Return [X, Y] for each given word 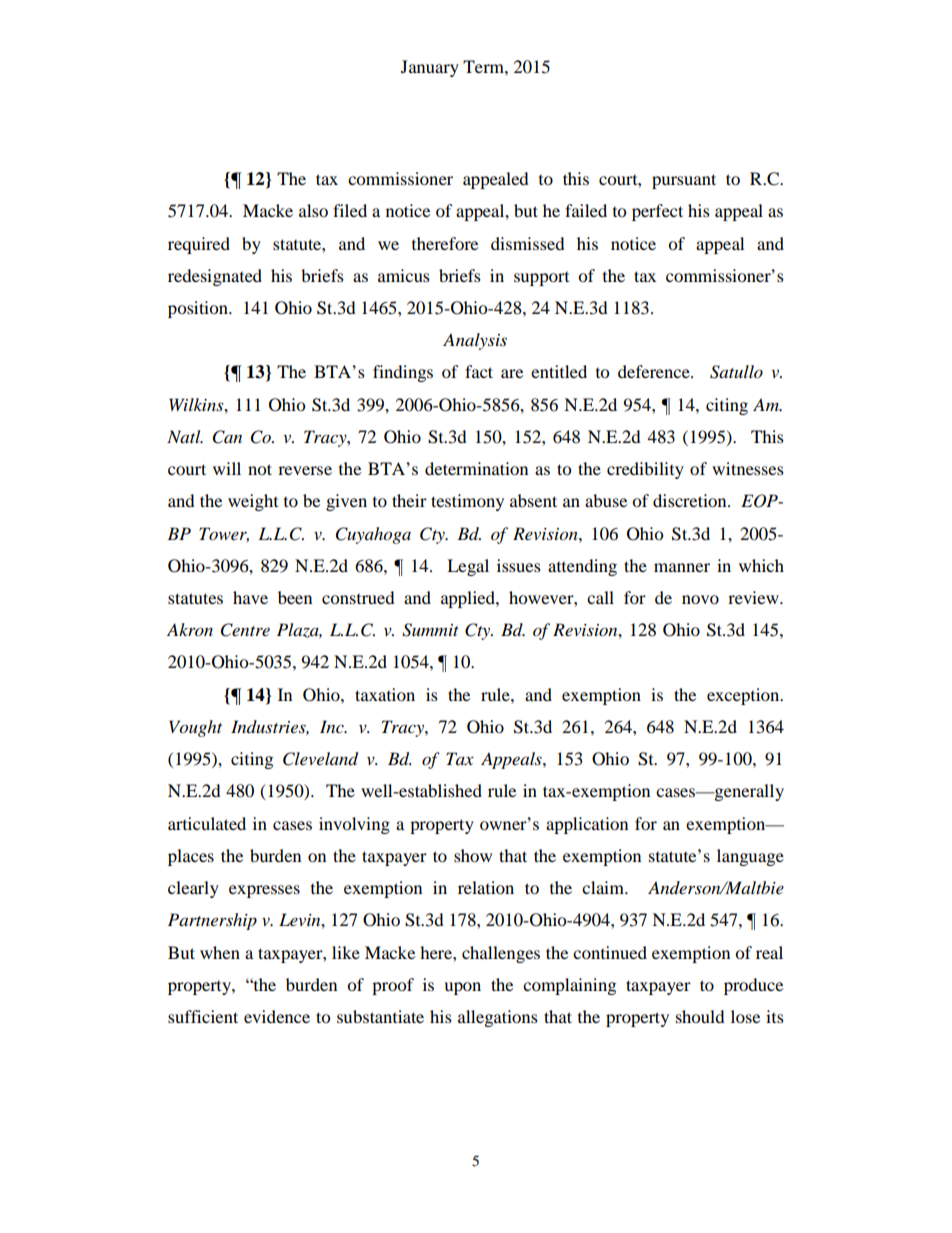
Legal [468, 567]
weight [253, 502]
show [473, 855]
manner [682, 567]
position [199, 309]
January [430, 68]
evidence [277, 1016]
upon [462, 988]
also [313, 210]
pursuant [684, 181]
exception [744, 696]
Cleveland [320, 759]
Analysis [475, 341]
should [700, 1016]
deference [655, 371]
